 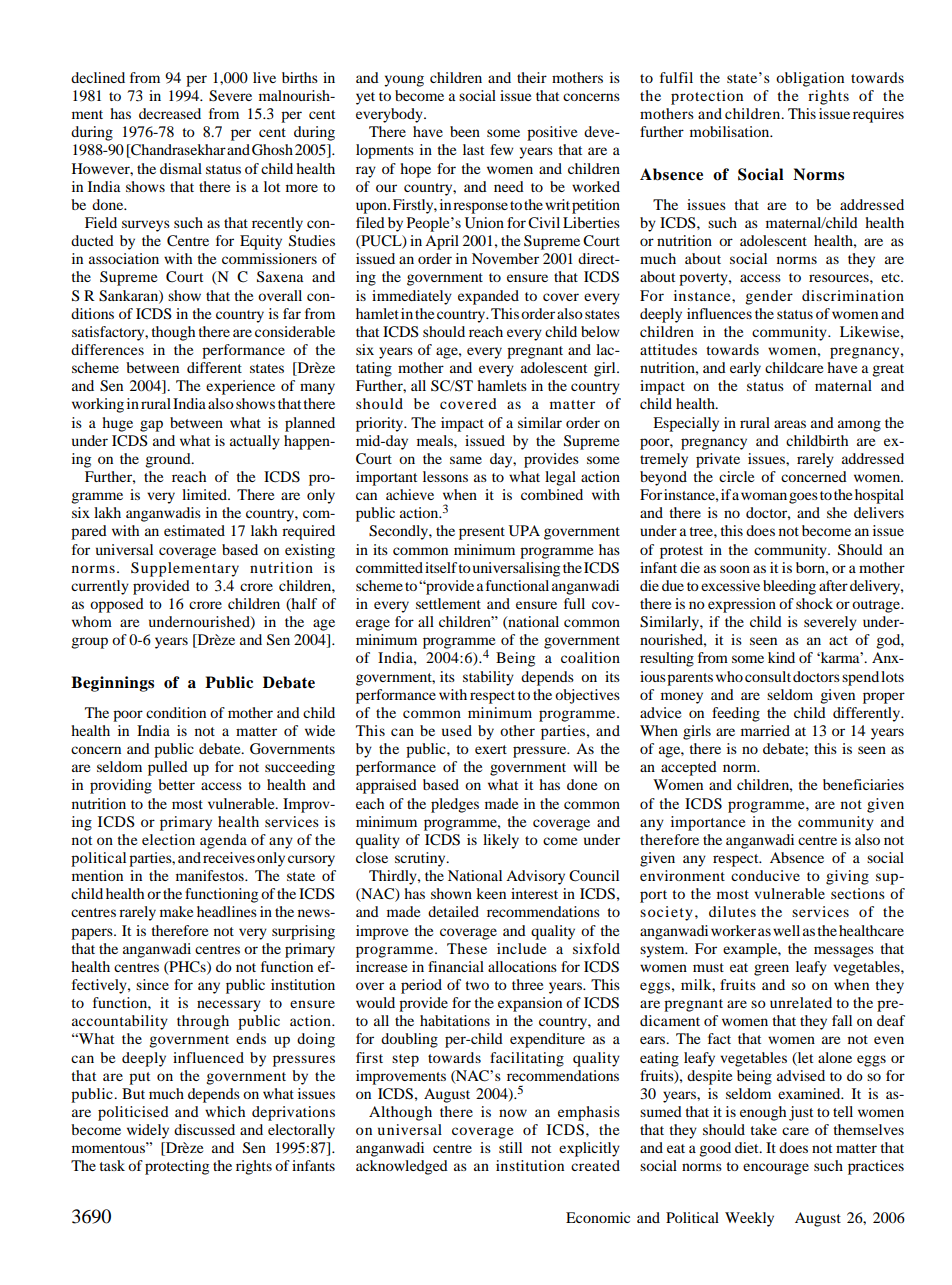 What do you see at coordinates (786, 930) in the screenshot?
I see `well` at bounding box center [786, 930].
